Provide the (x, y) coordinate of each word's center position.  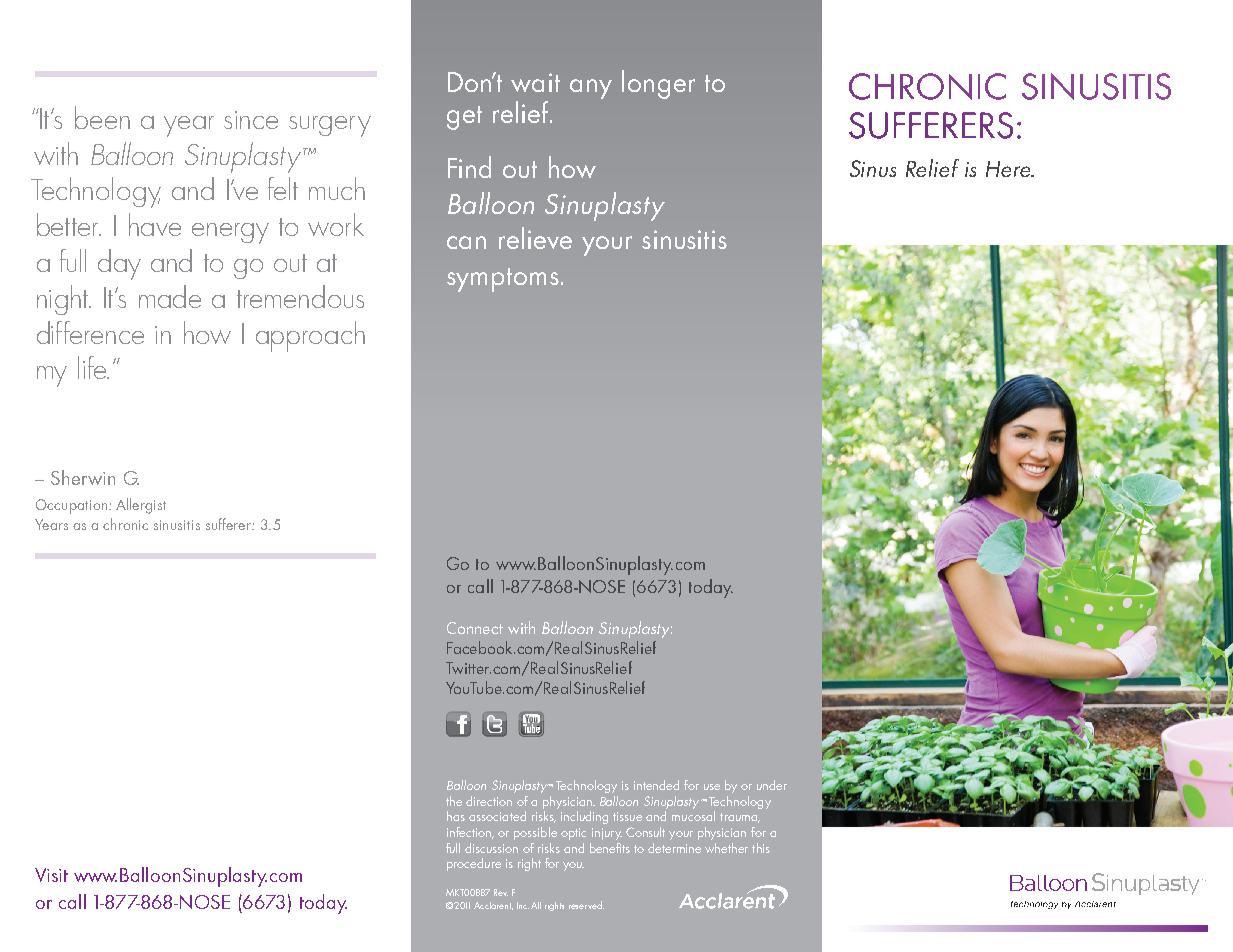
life (93, 367)
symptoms (503, 280)
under (772, 785)
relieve (535, 238)
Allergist (141, 506)
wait (535, 82)
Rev (501, 892)
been (102, 117)
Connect (475, 628)
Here (1009, 169)
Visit (51, 875)
